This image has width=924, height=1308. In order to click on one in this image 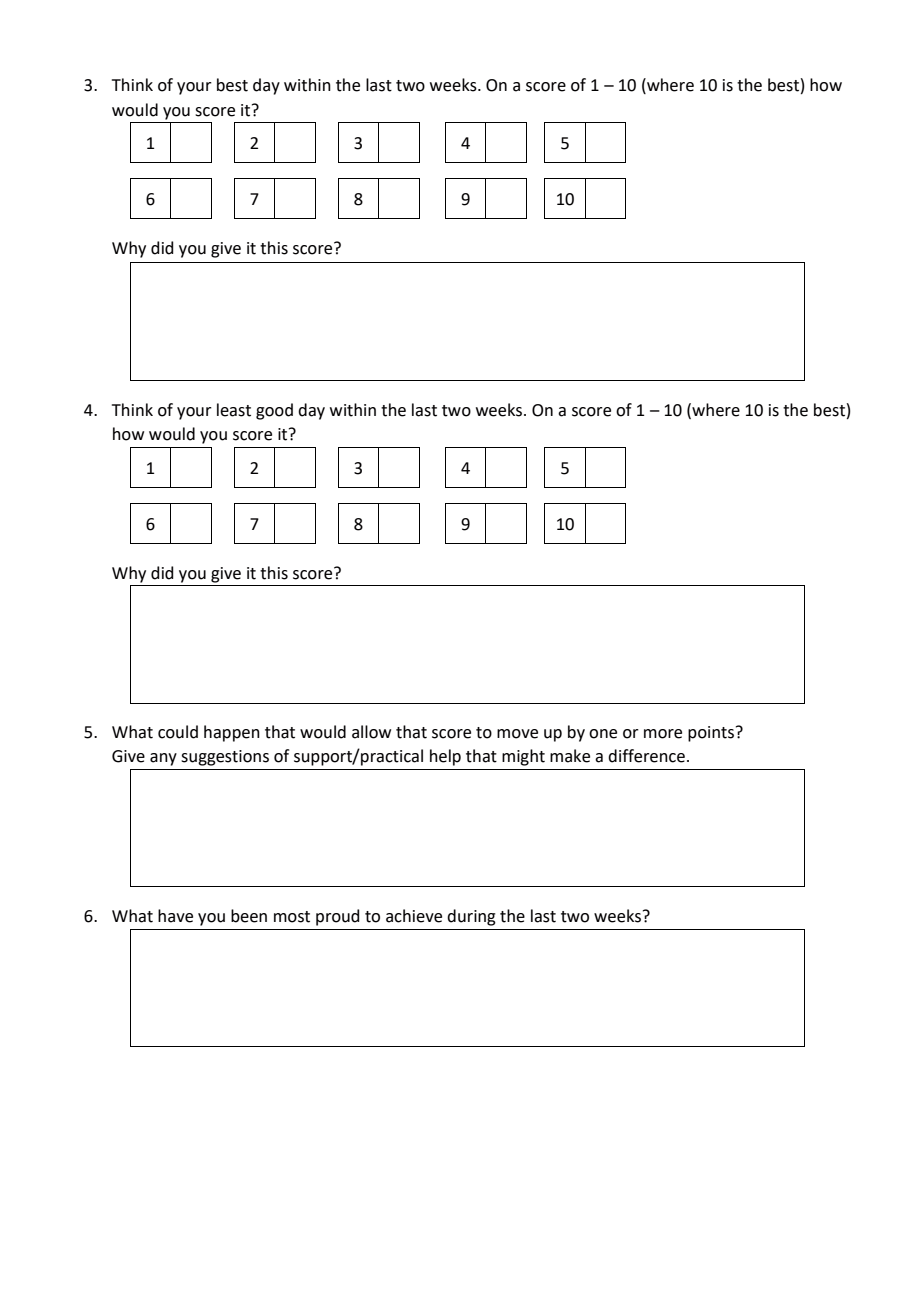, I will do `click(603, 734)`.
